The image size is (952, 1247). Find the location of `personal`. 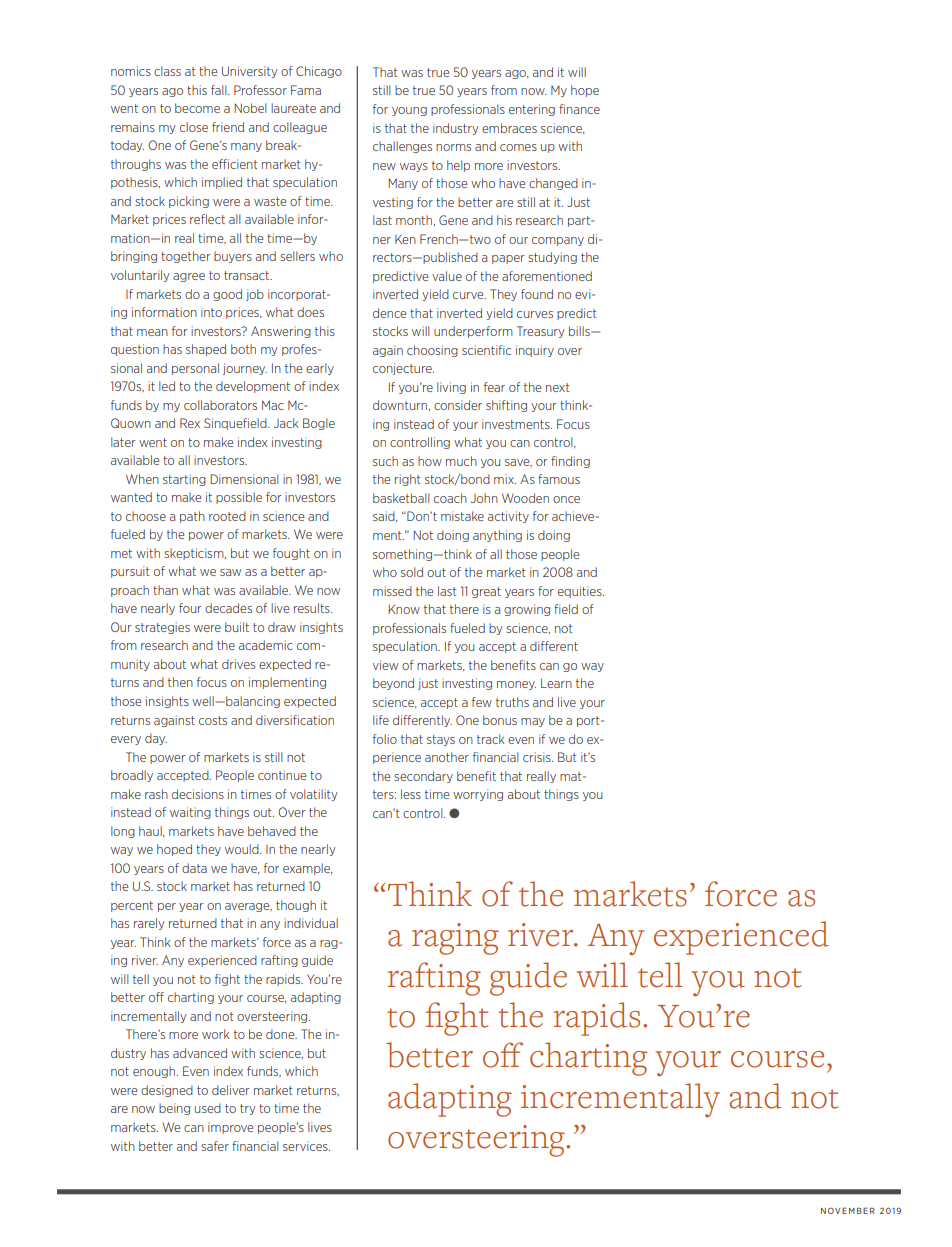

personal is located at coordinates (195, 369).
